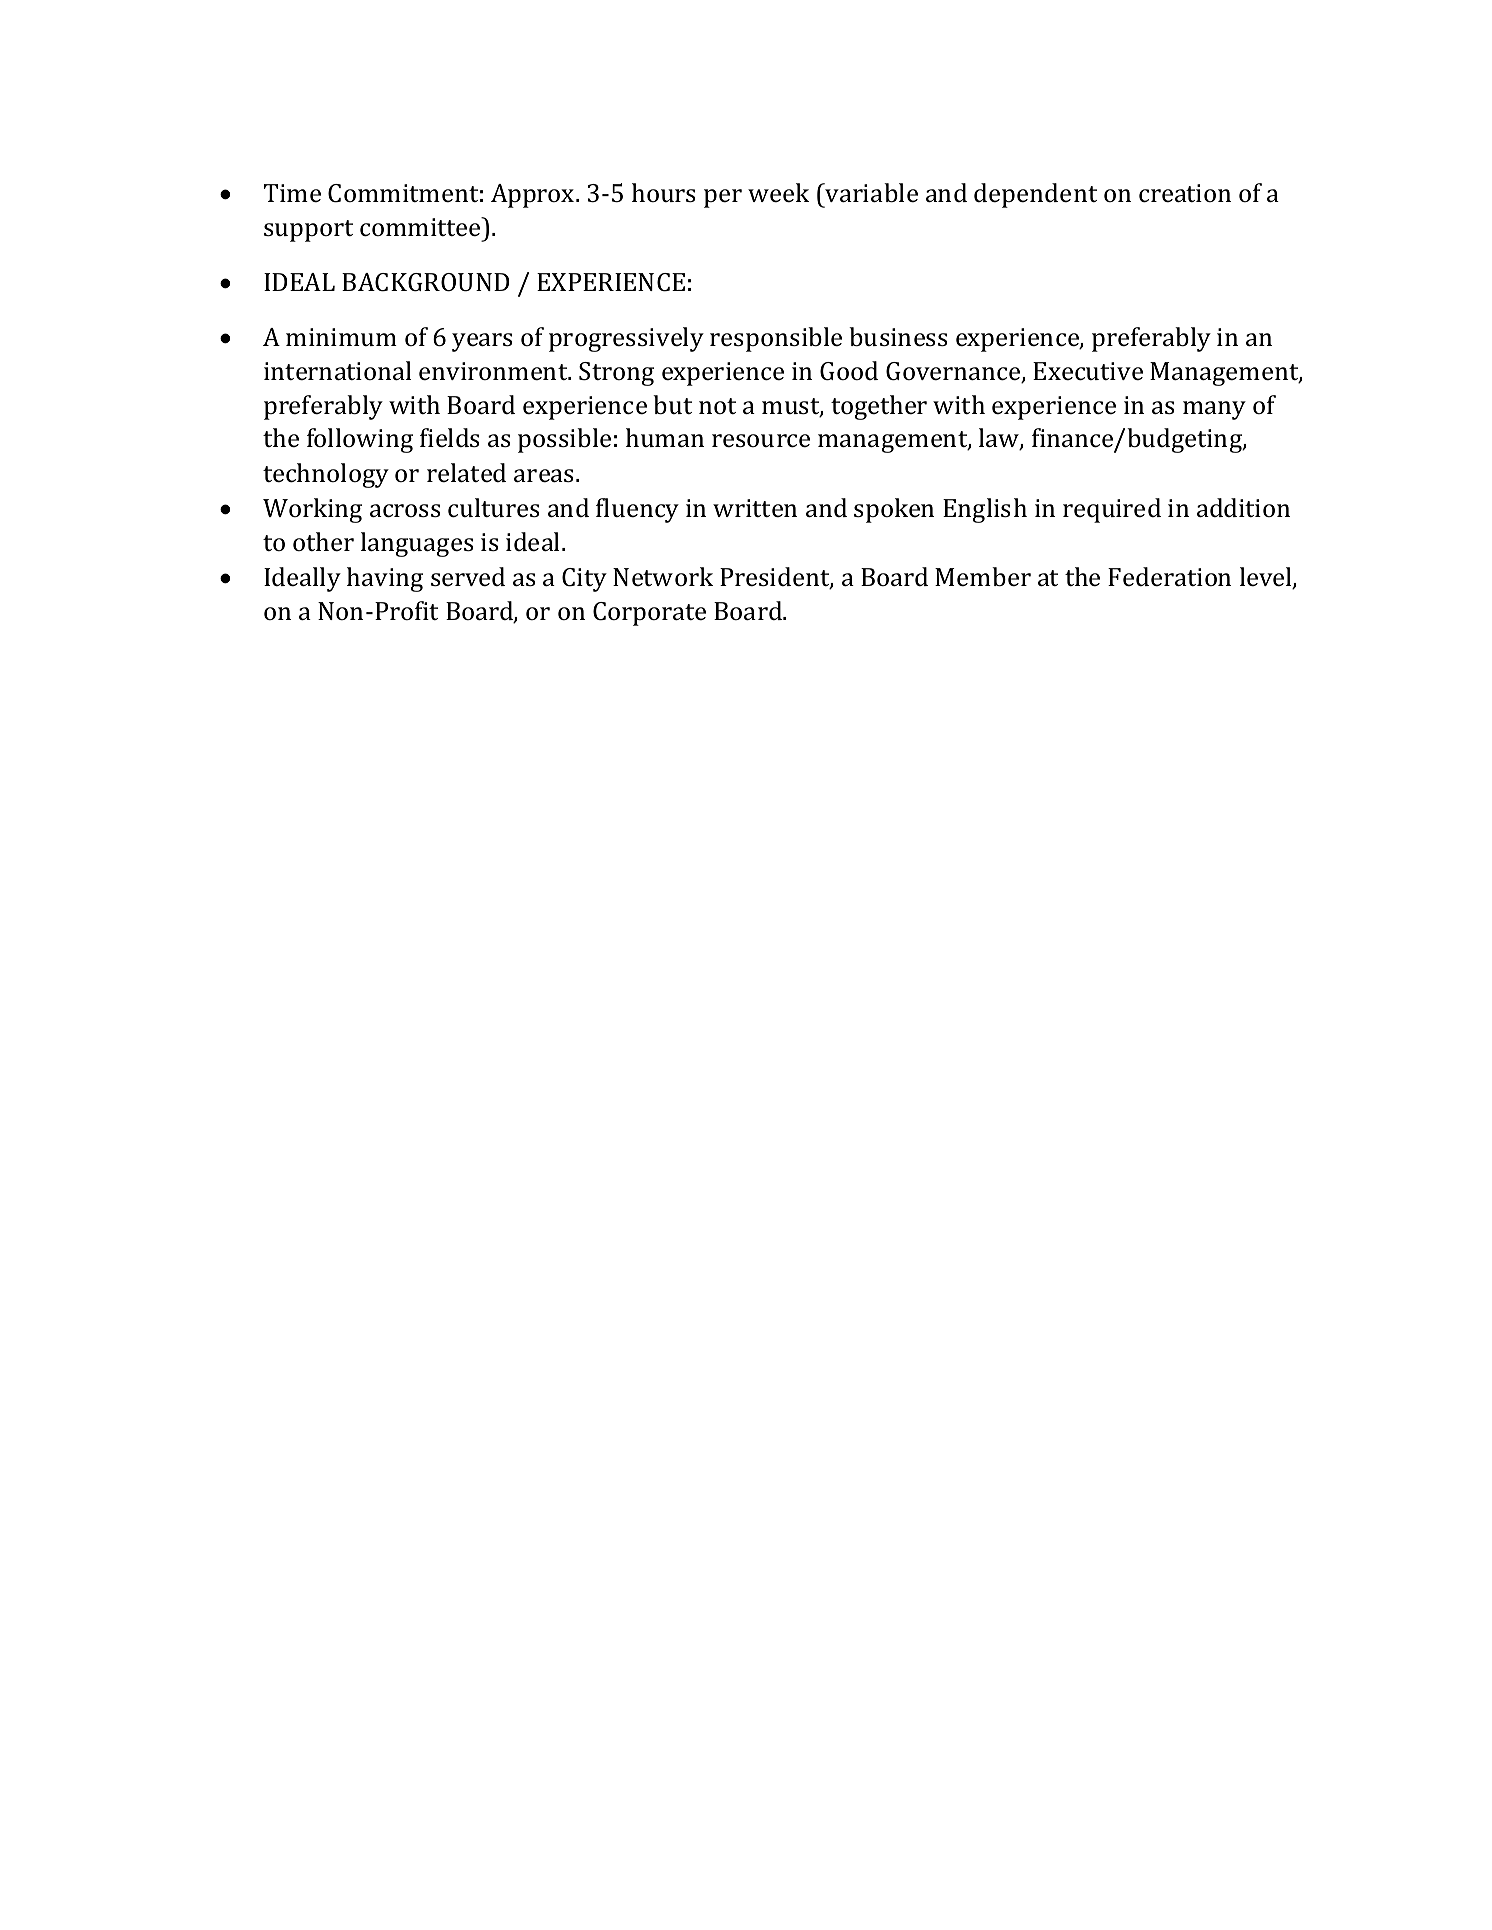 This image has width=1492, height=1930. I want to click on required, so click(1112, 510).
